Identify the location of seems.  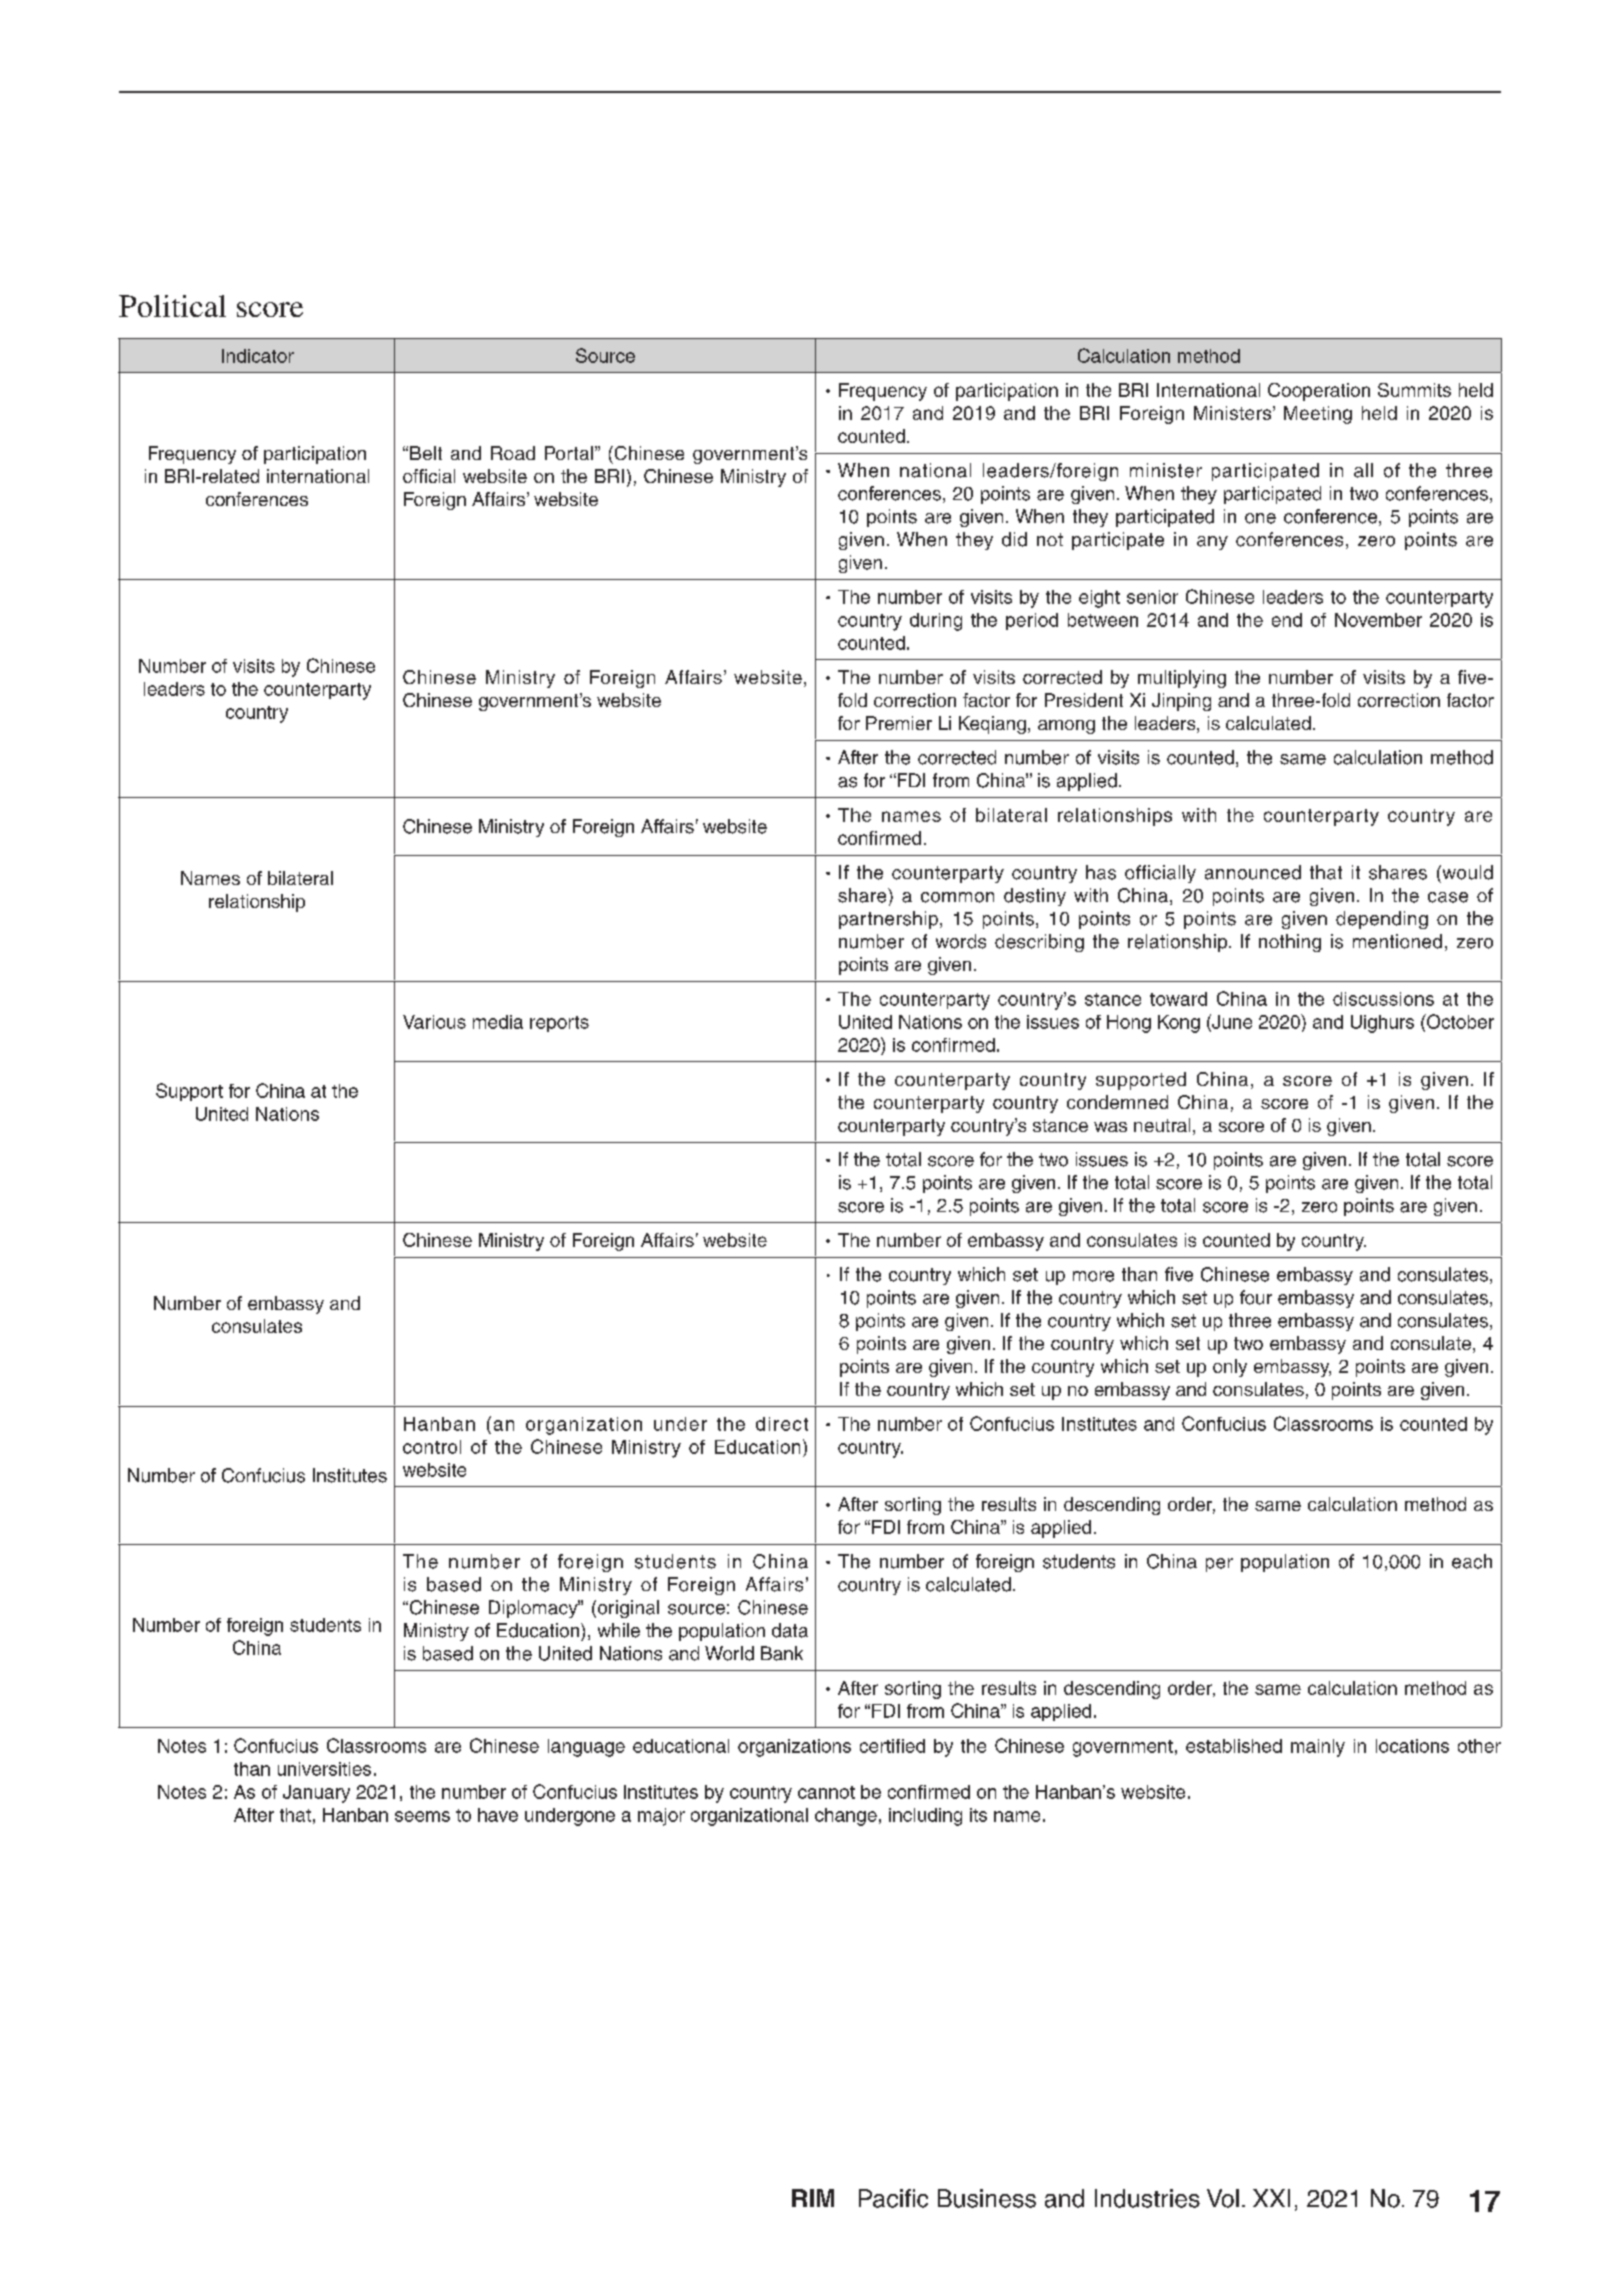
(422, 1816).
